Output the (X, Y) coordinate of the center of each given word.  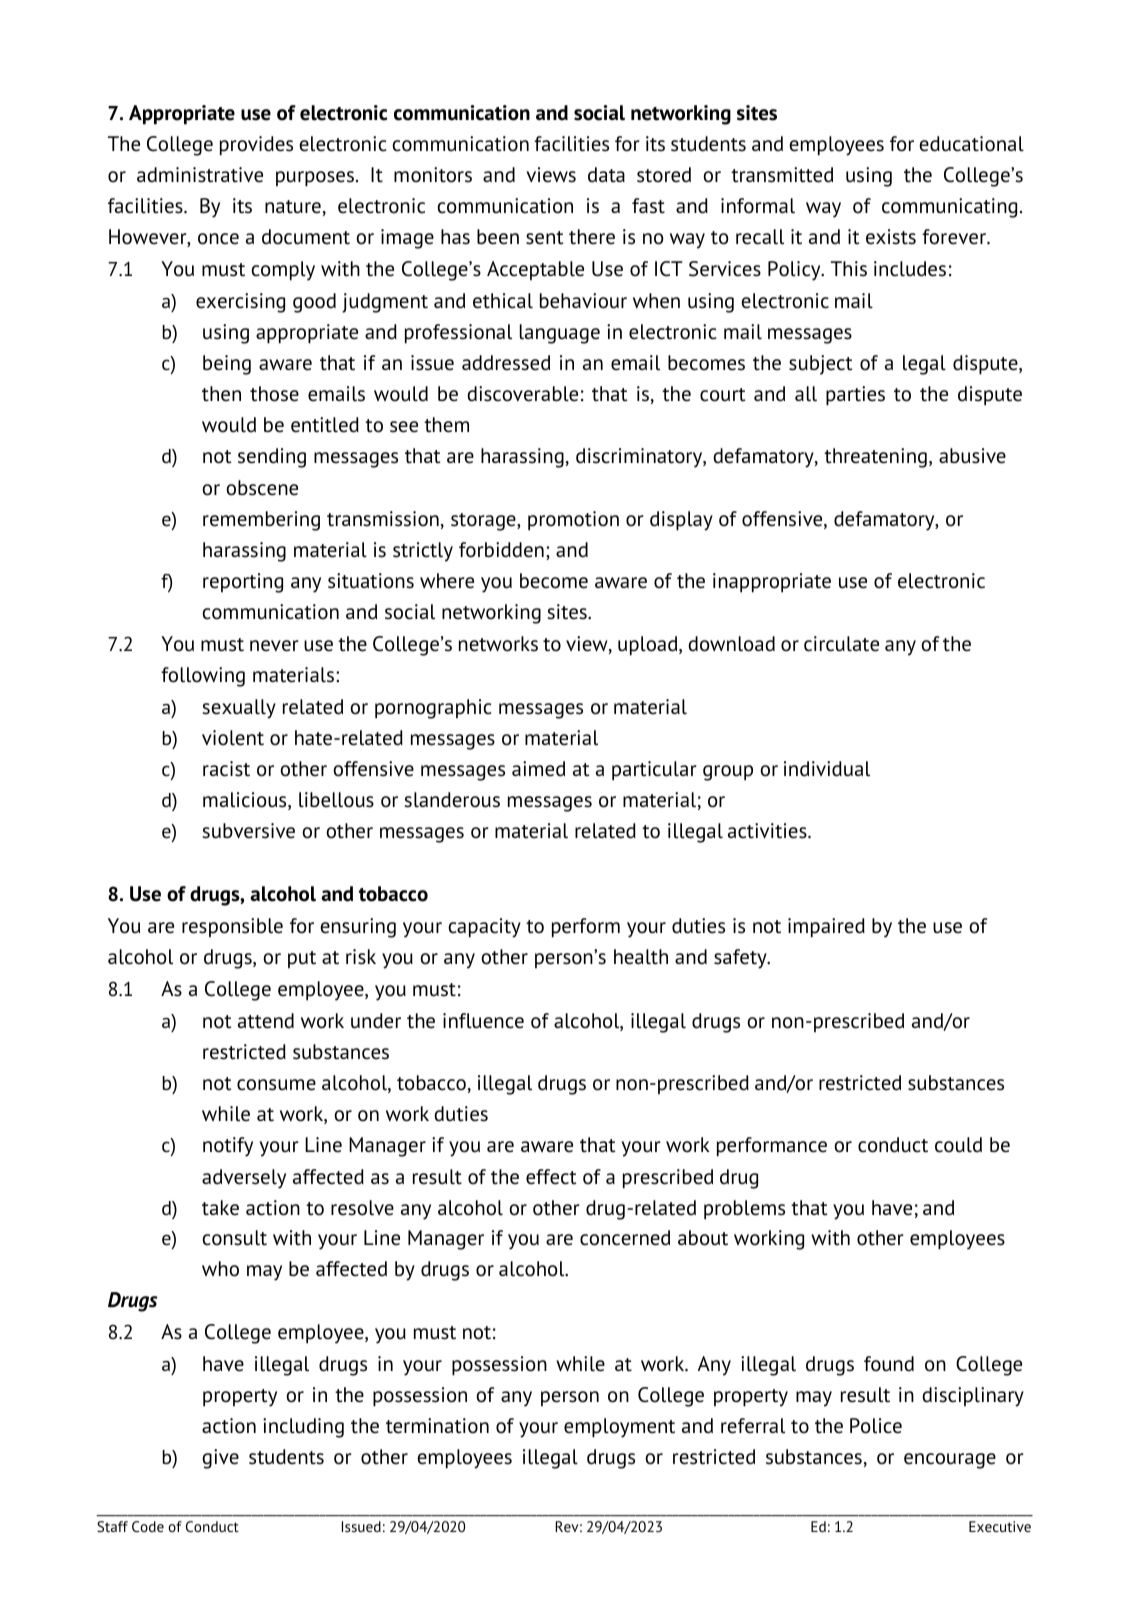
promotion (573, 521)
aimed (538, 769)
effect (551, 1177)
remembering (261, 521)
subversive (248, 831)
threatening (875, 458)
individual (827, 769)
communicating (949, 208)
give (220, 1459)
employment (619, 1428)
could (958, 1145)
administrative (200, 175)
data (606, 175)
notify (228, 1147)
